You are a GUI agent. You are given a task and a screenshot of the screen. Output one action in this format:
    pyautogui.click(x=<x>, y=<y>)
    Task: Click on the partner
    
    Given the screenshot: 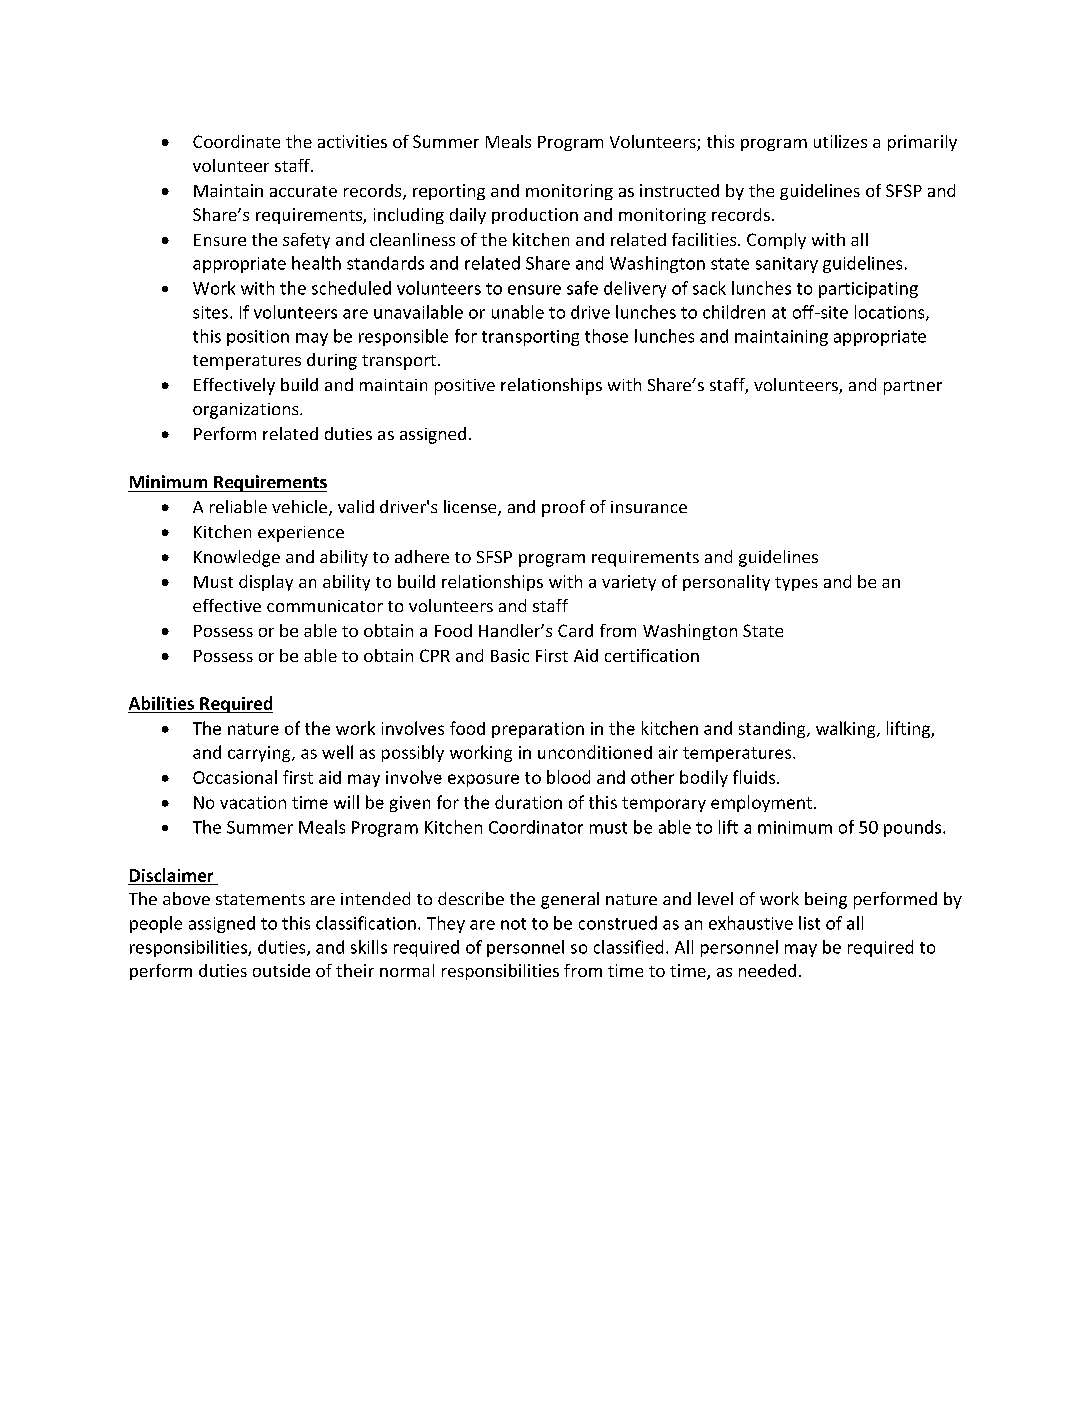 What is the action you would take?
    pyautogui.click(x=913, y=387)
